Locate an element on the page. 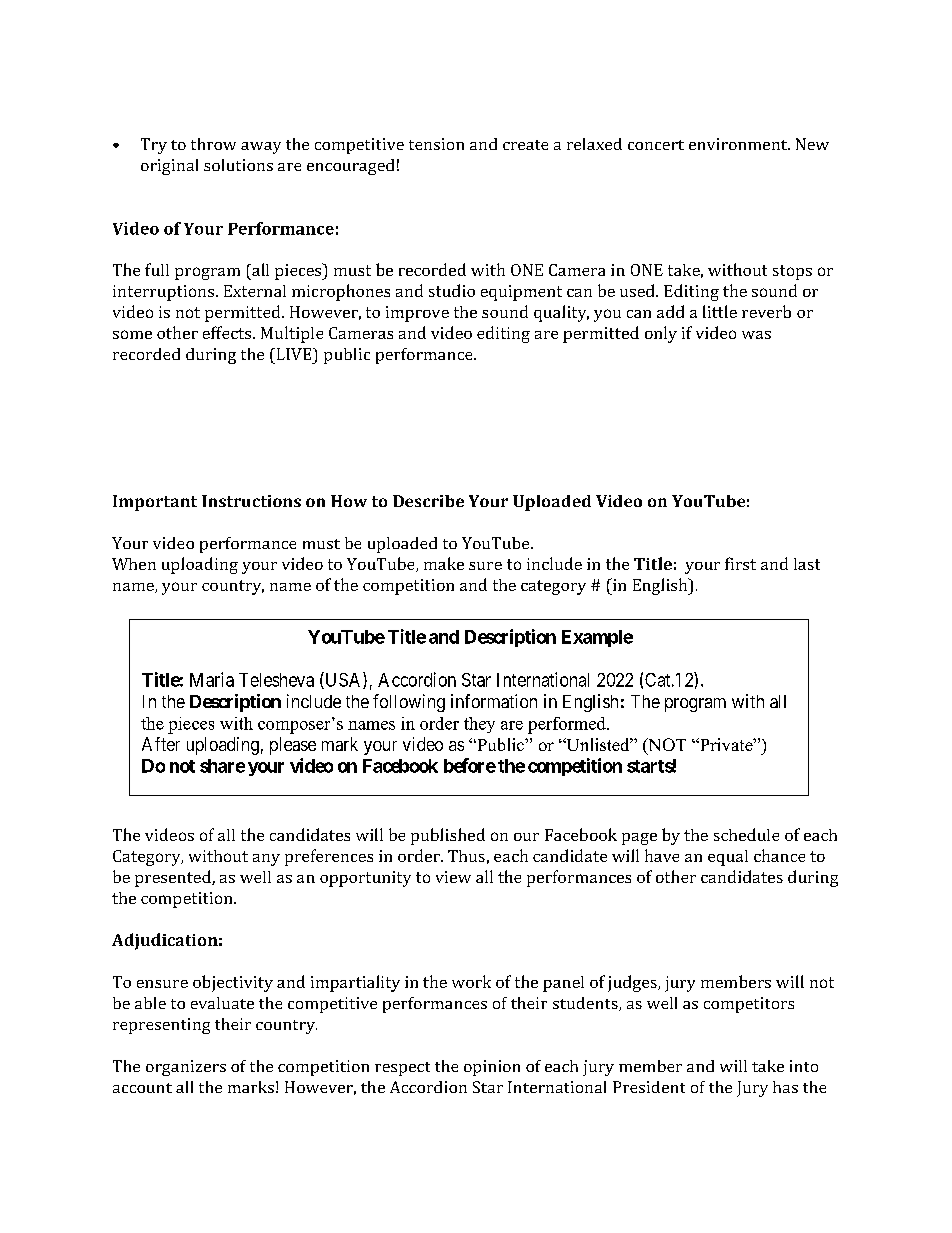 The height and width of the document is (1233, 952). performed is located at coordinates (568, 725).
